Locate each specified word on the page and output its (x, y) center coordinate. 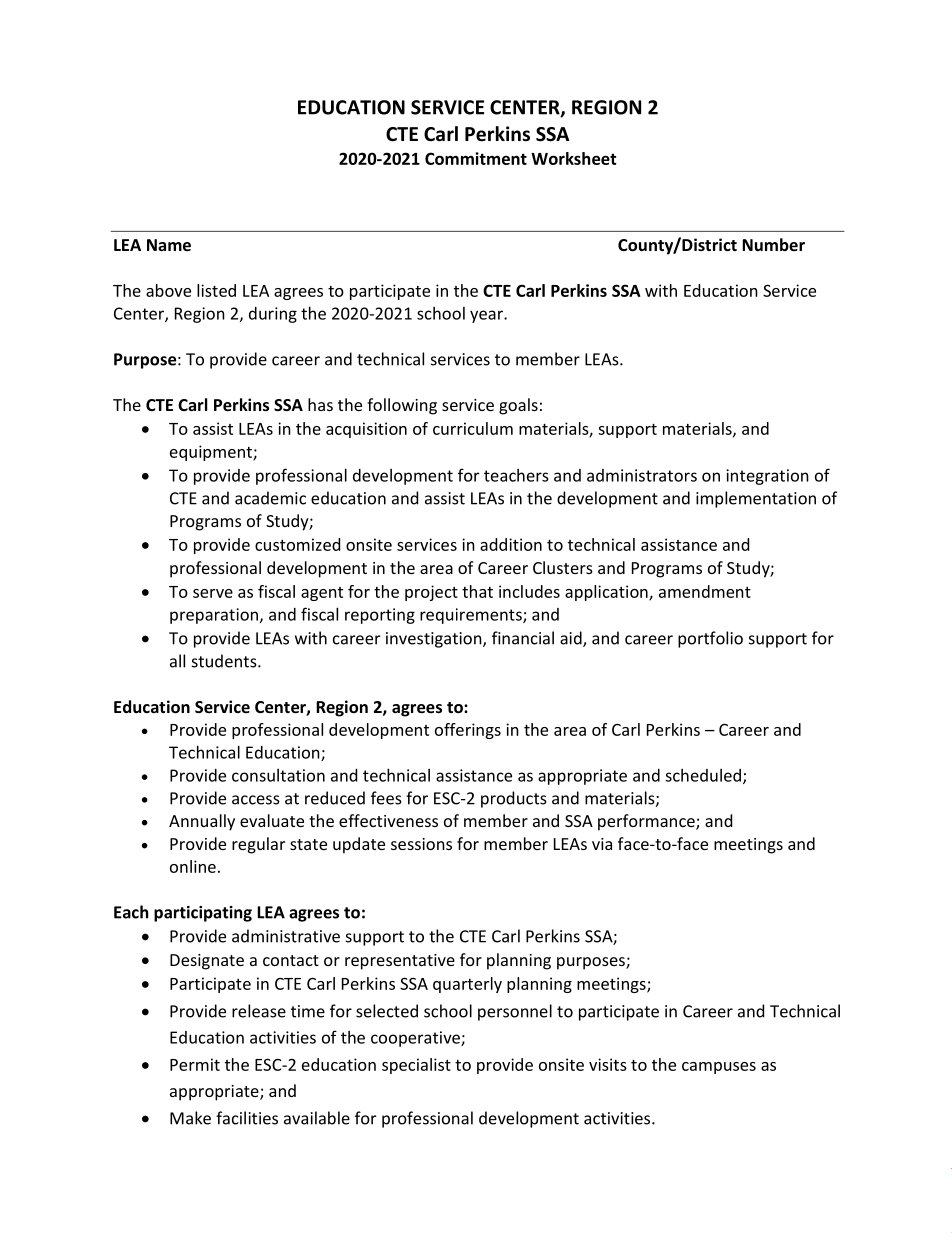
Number (773, 244)
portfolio (710, 639)
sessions (421, 844)
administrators (642, 475)
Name (169, 245)
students (225, 661)
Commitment (476, 158)
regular (258, 845)
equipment (212, 453)
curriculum (473, 428)
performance (647, 822)
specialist (416, 1066)
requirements (472, 616)
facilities (247, 1118)
